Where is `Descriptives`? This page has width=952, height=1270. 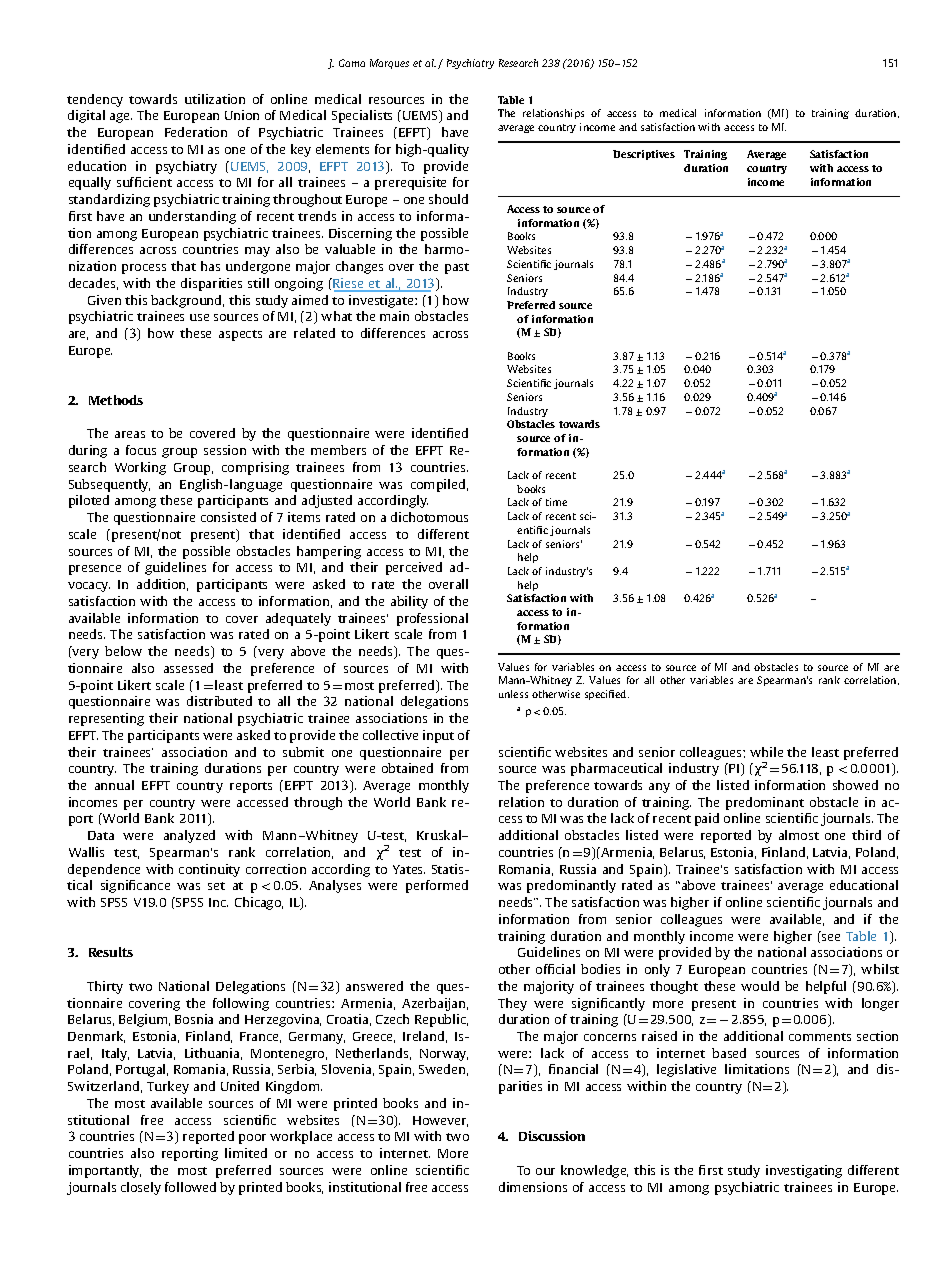 Descriptives is located at coordinates (644, 155).
